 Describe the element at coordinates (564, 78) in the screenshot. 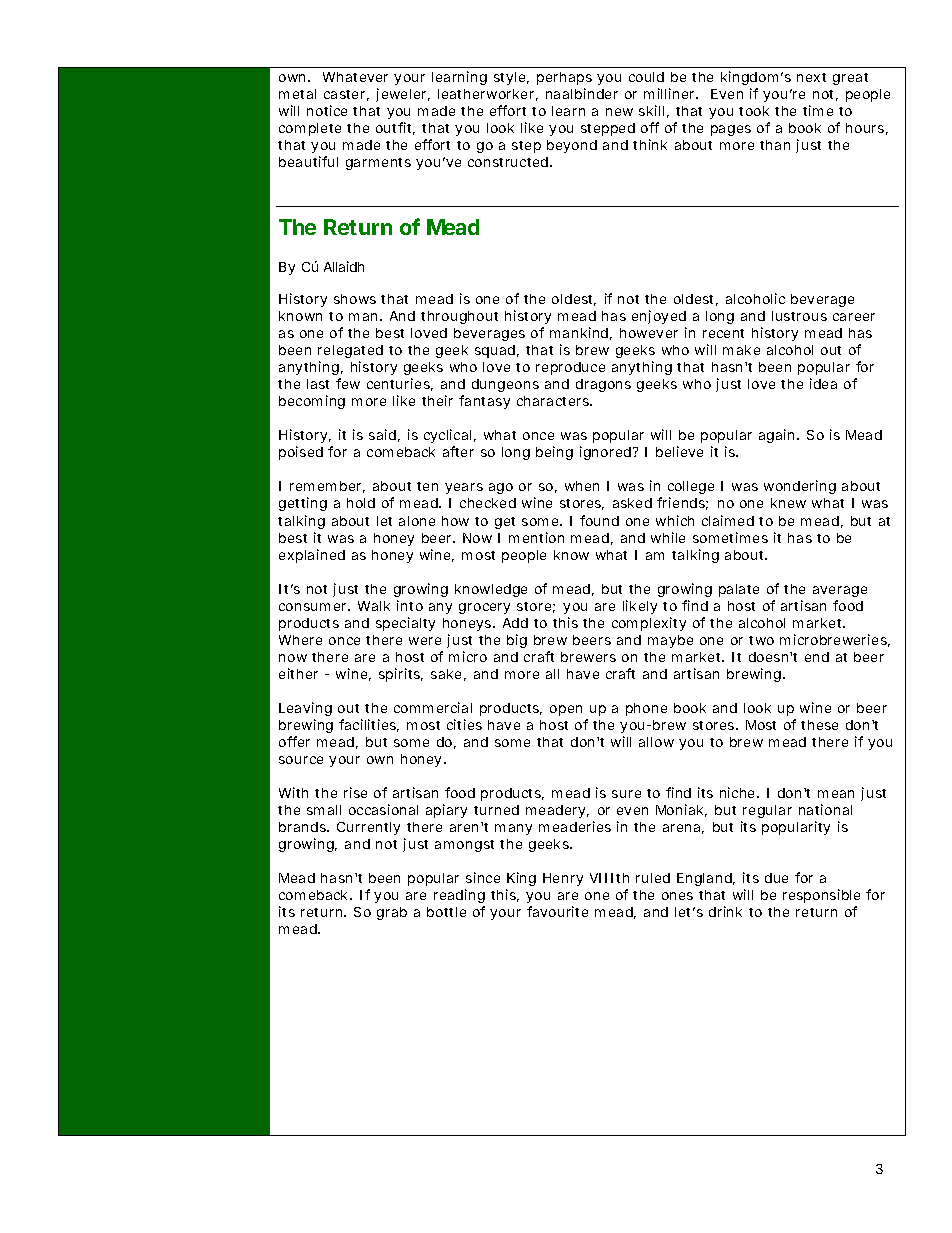

I see `perhaps` at that location.
